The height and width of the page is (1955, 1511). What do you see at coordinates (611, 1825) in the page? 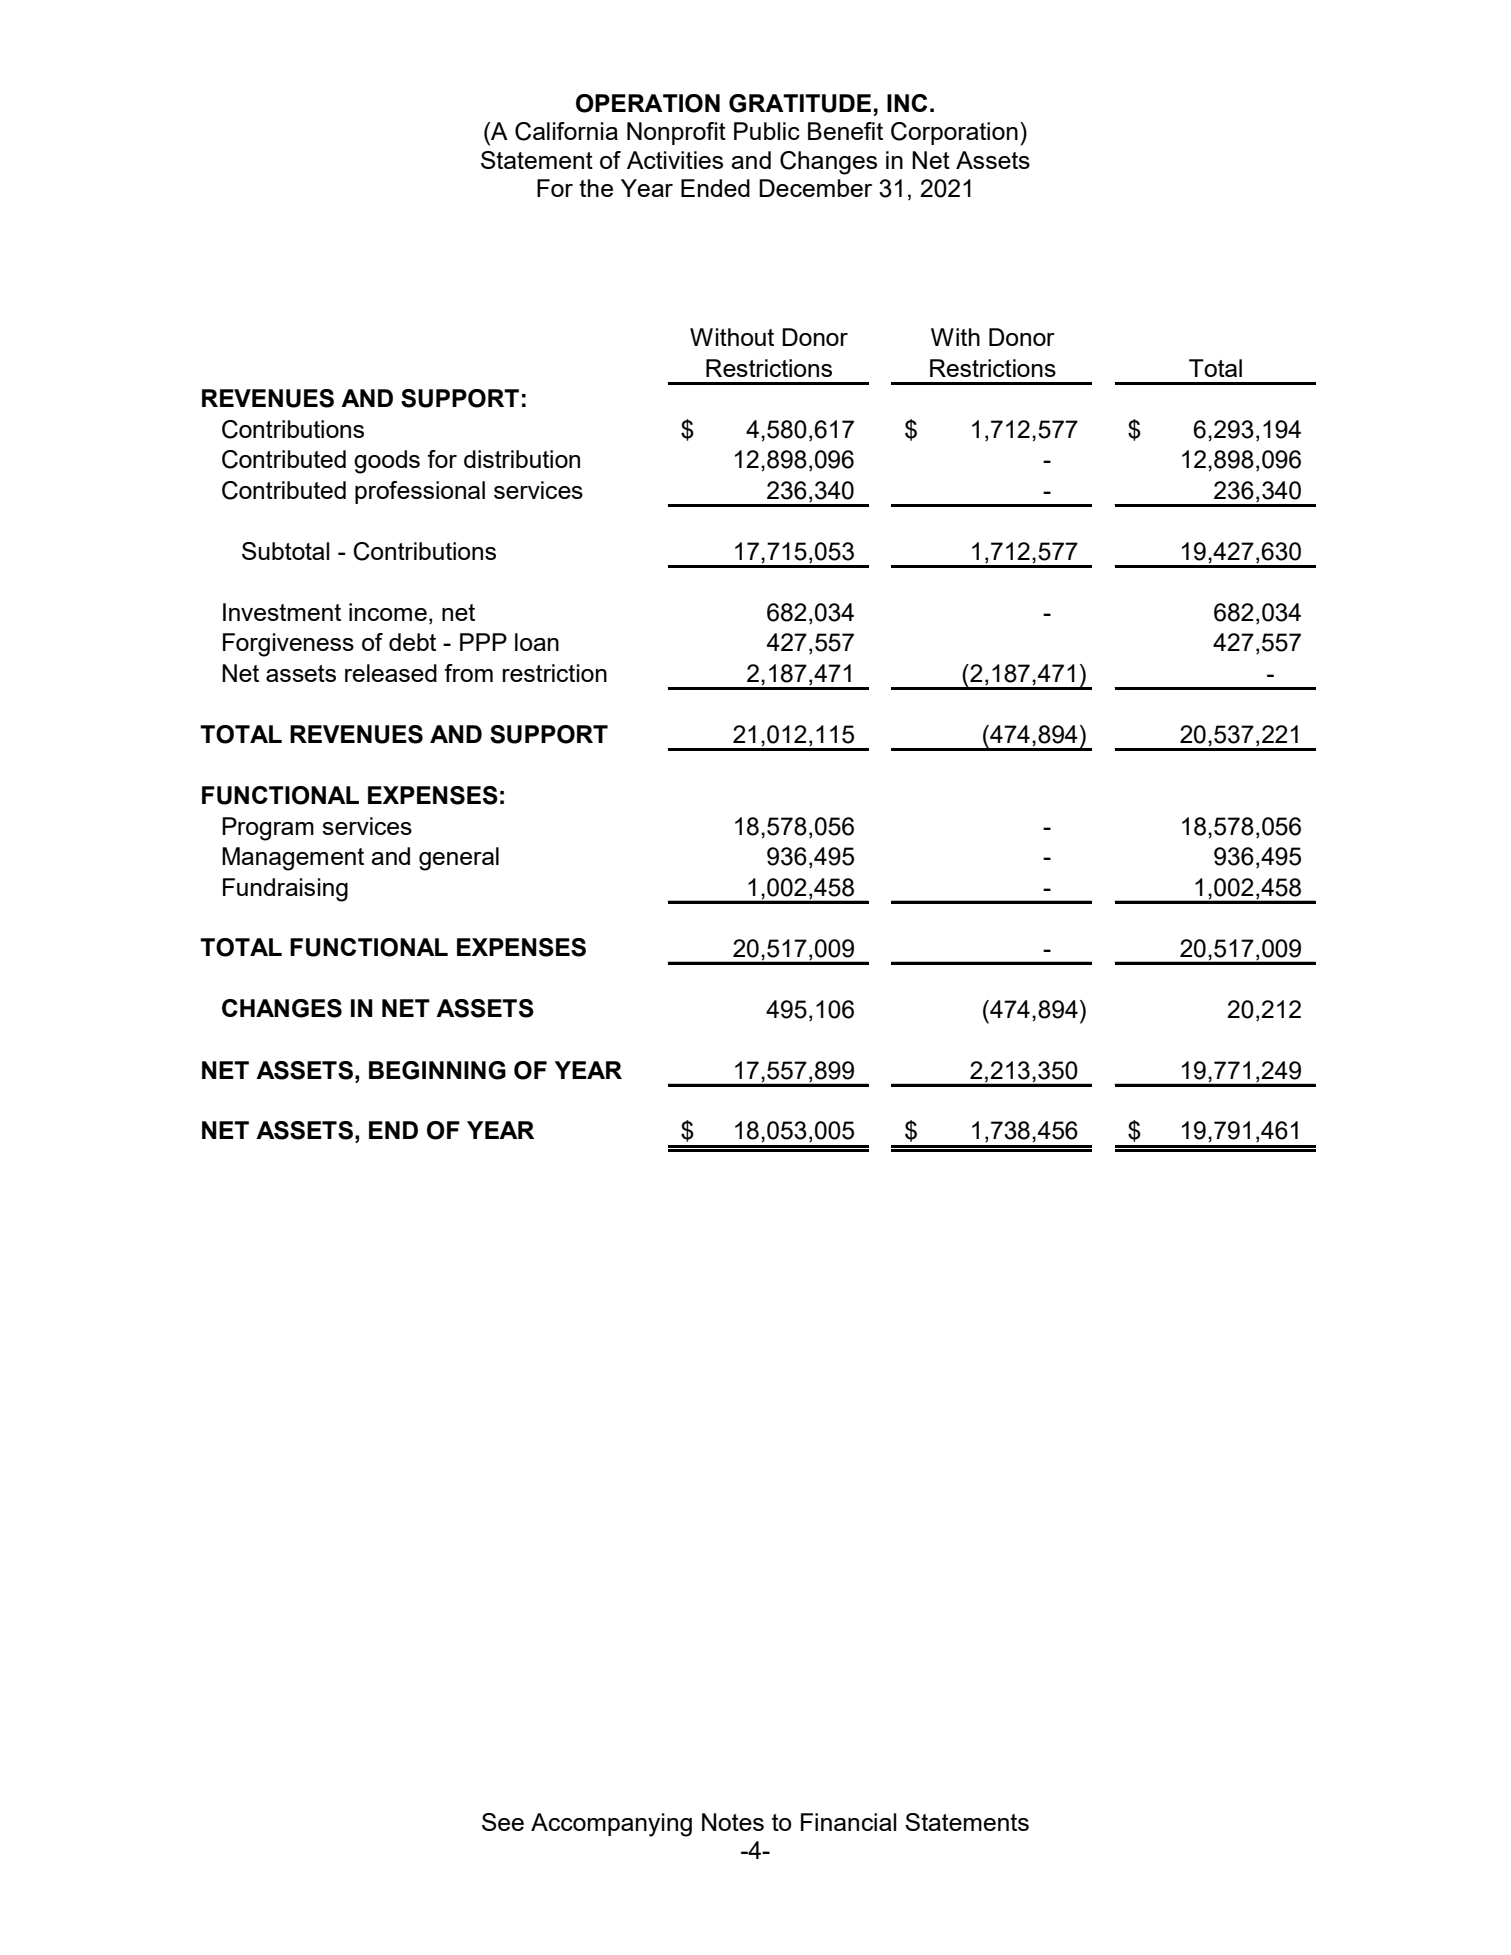
I see `Accompanying` at bounding box center [611, 1825].
